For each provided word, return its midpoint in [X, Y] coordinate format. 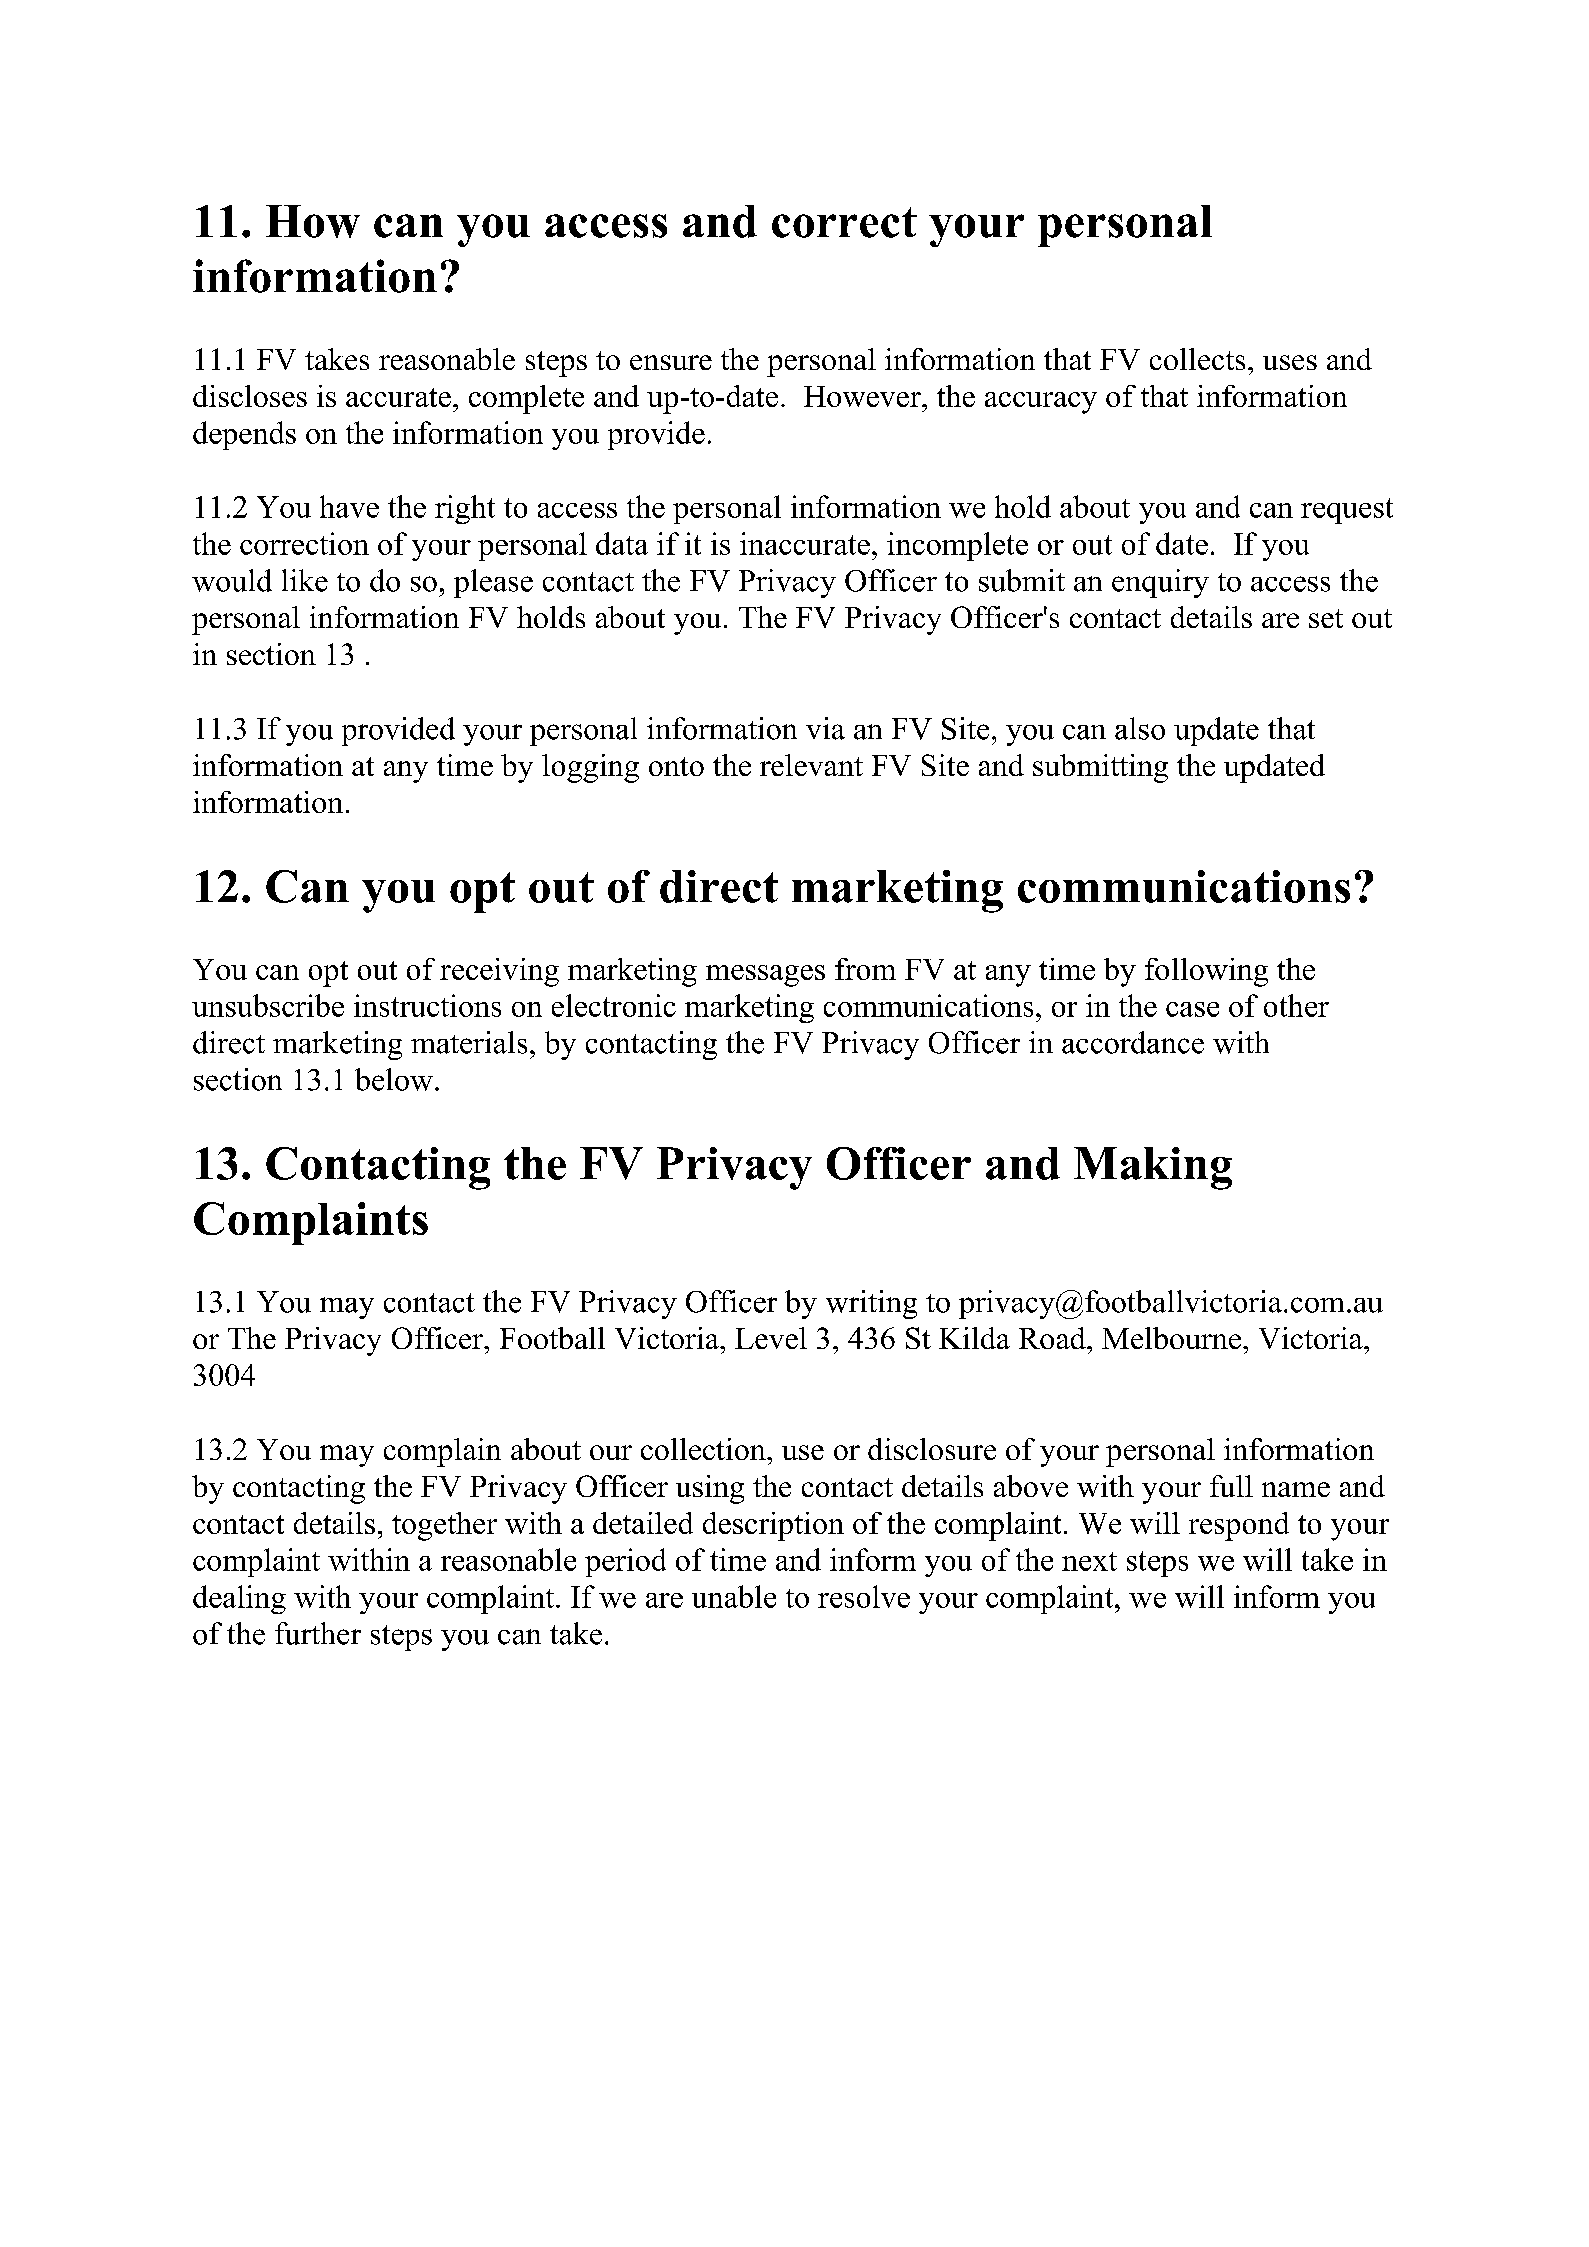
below [394, 1079]
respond [1239, 1526]
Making [1153, 1168]
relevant [811, 765]
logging [590, 768]
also [1140, 728]
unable [734, 1596]
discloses [250, 396]
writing [871, 1304]
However [863, 396]
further [318, 1633]
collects [1197, 359]
